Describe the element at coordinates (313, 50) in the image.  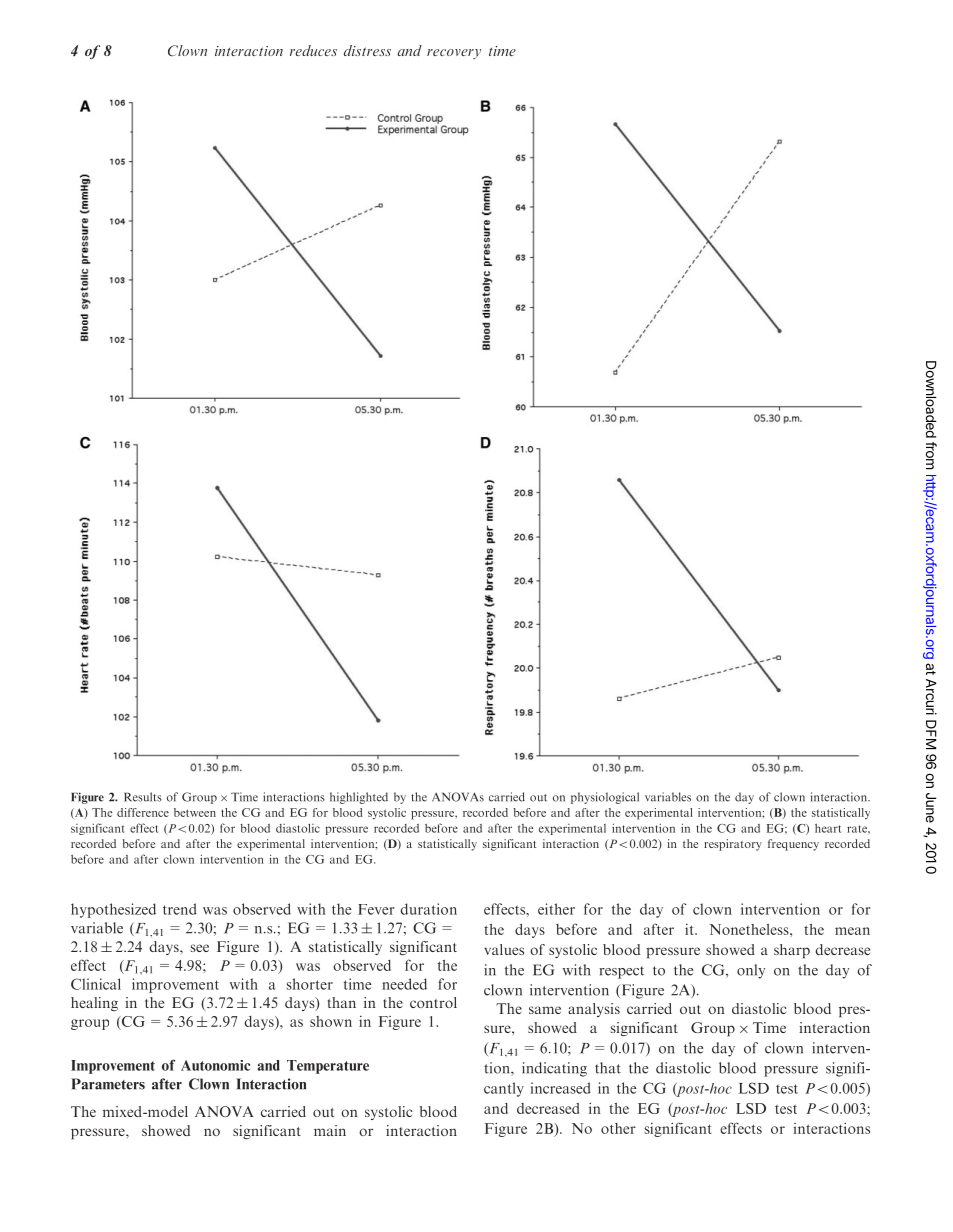
I see `reduces` at that location.
